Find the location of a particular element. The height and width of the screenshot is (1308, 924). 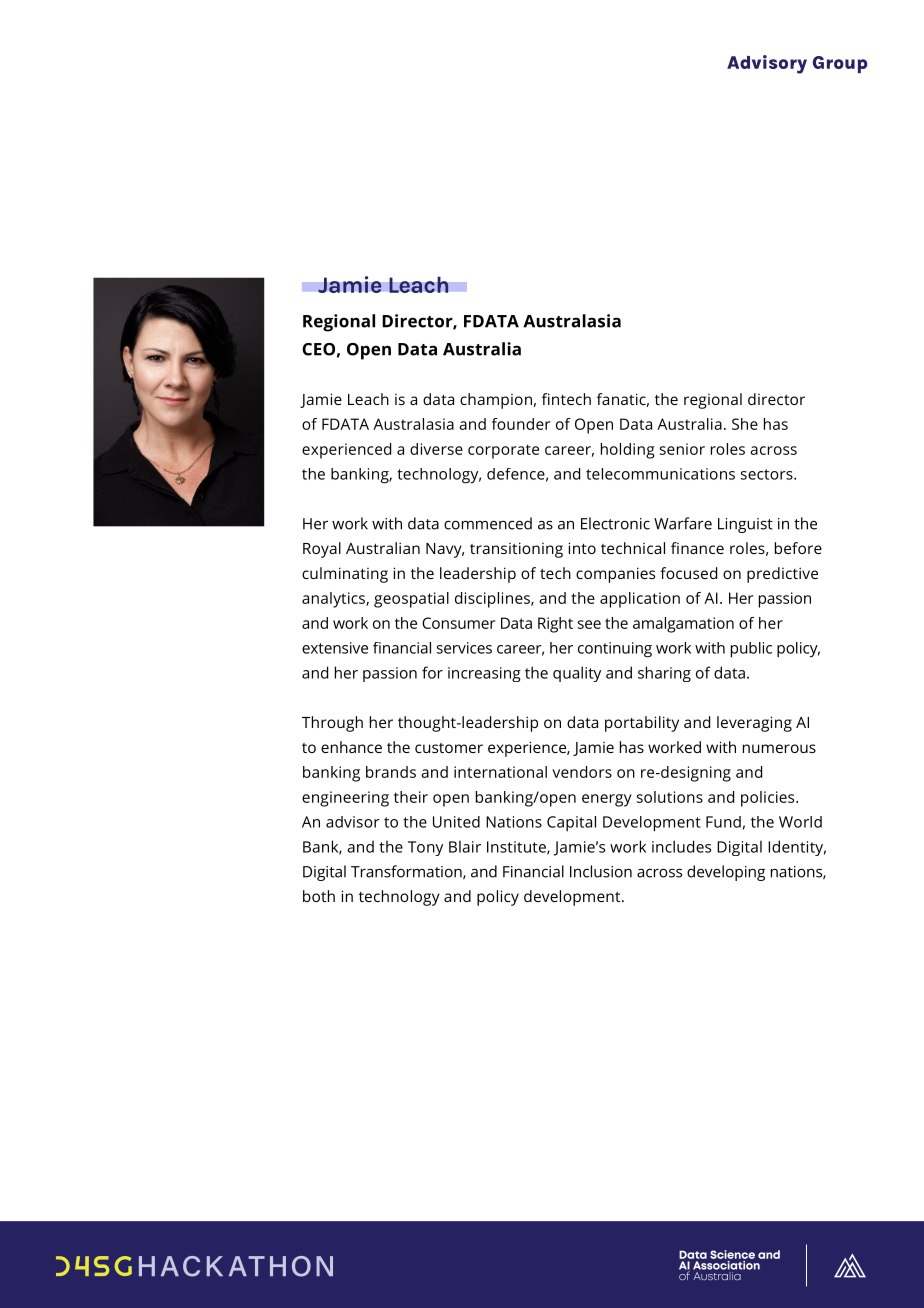

founder is located at coordinates (521, 424).
